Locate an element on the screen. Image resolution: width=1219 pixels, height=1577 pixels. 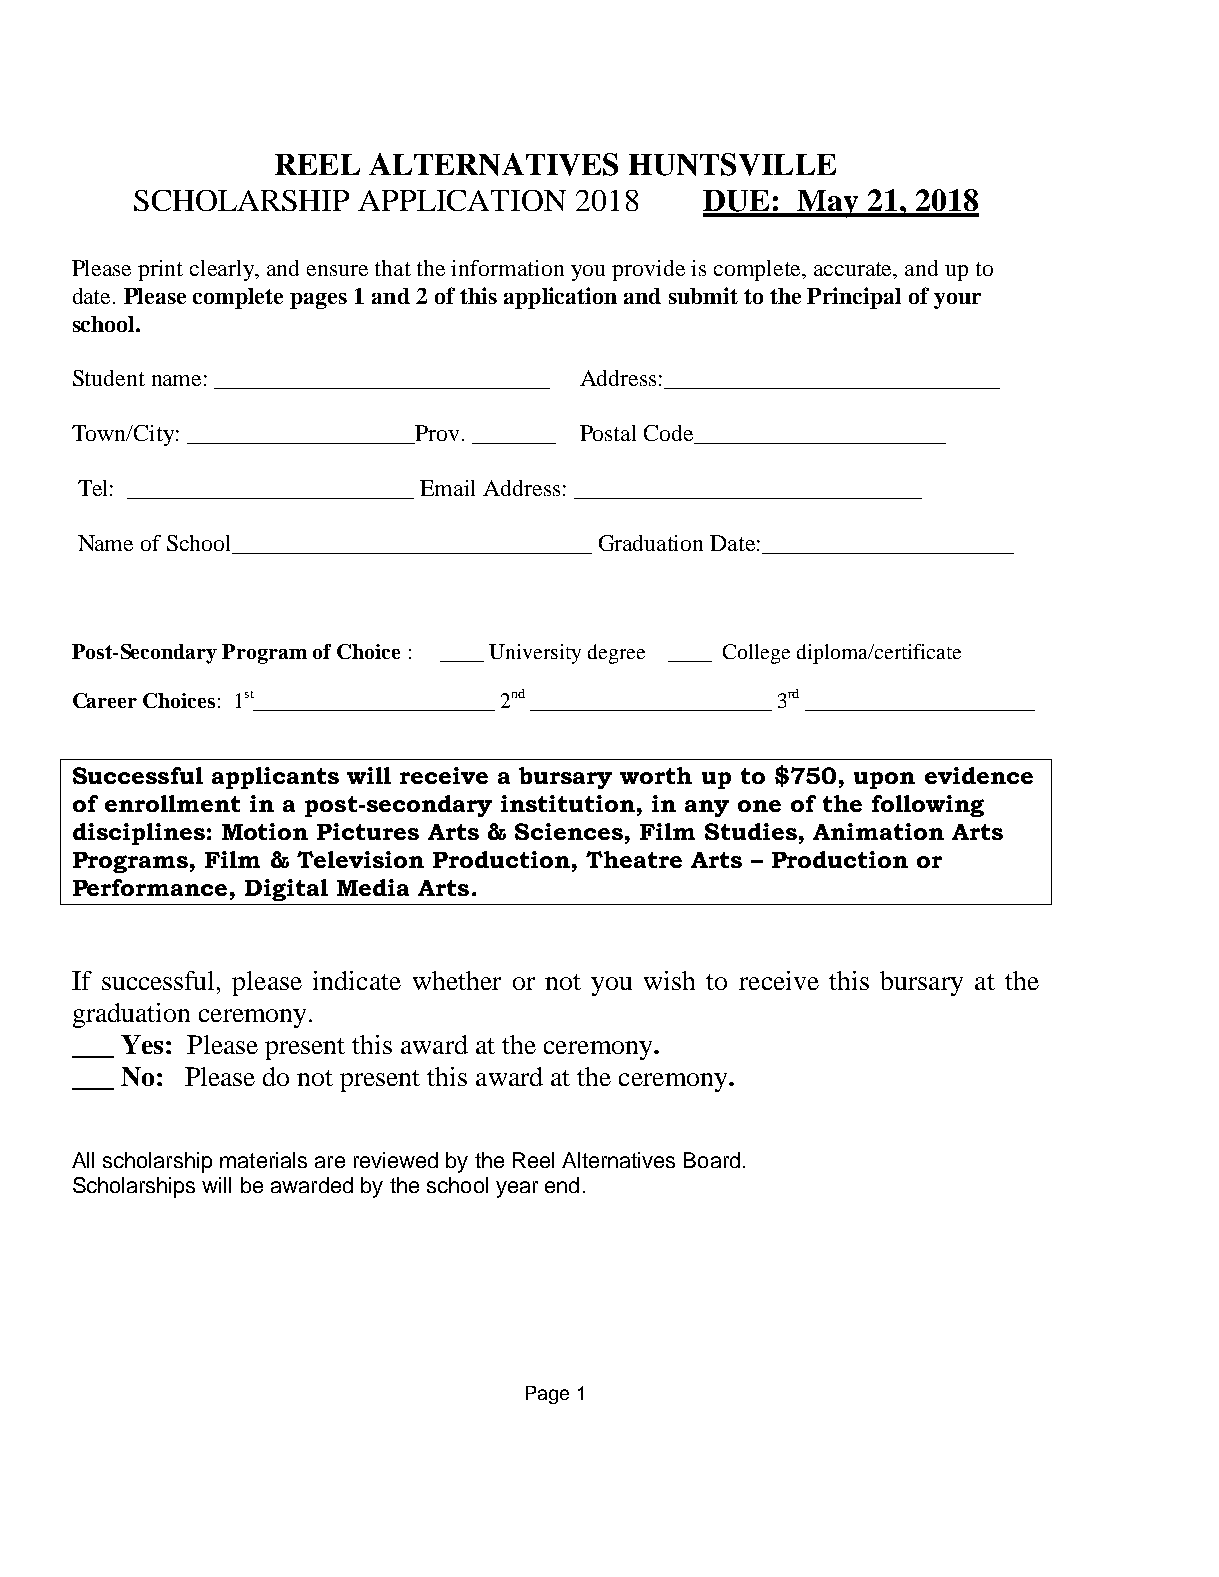
print is located at coordinates (160, 270).
